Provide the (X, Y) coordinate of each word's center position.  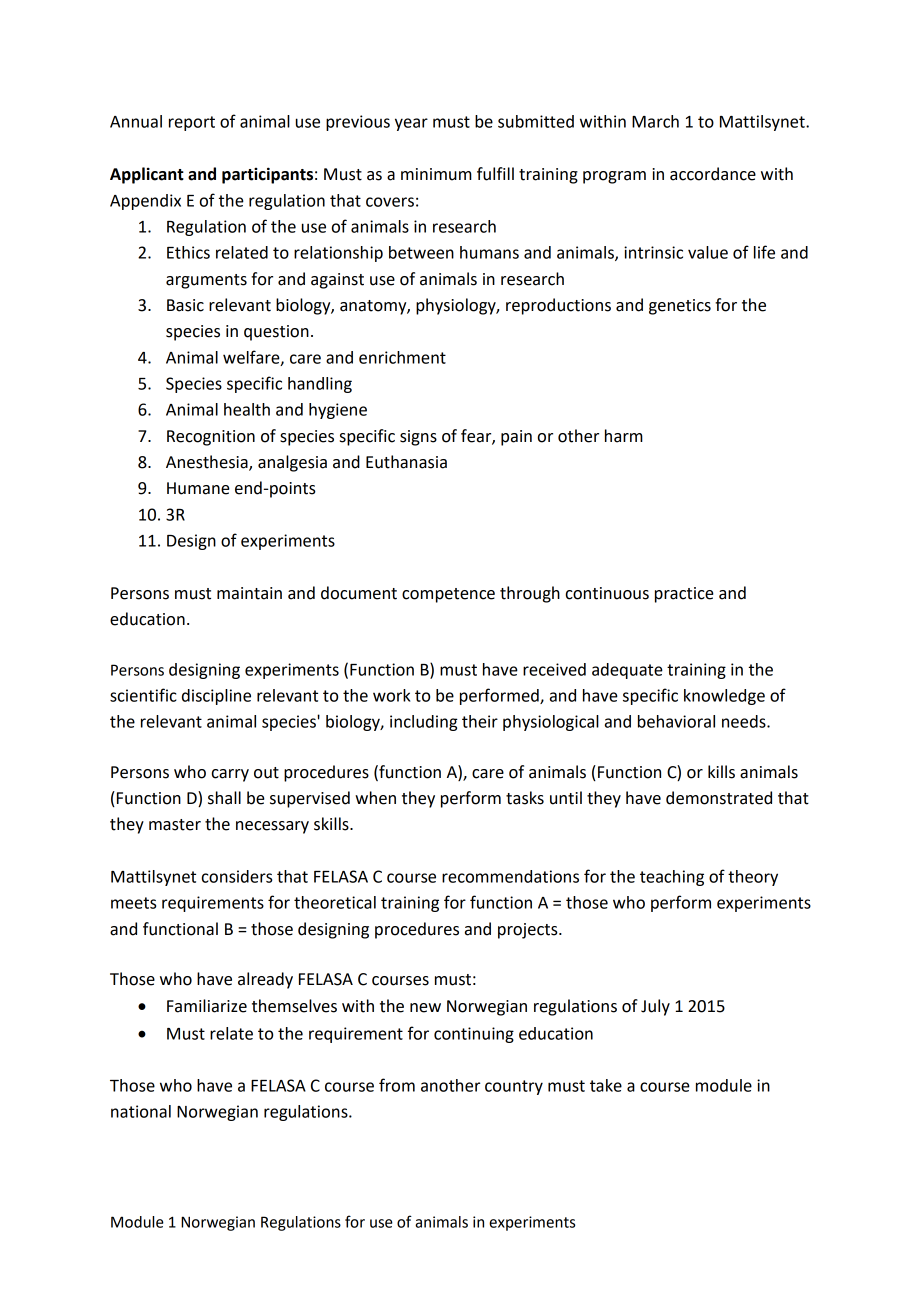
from (397, 1085)
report (192, 123)
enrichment (402, 357)
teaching (672, 878)
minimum (436, 174)
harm (624, 436)
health (247, 409)
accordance (713, 174)
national (141, 1111)
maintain (249, 593)
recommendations (510, 876)
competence (448, 595)
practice (684, 595)
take (606, 1085)
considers (237, 876)
